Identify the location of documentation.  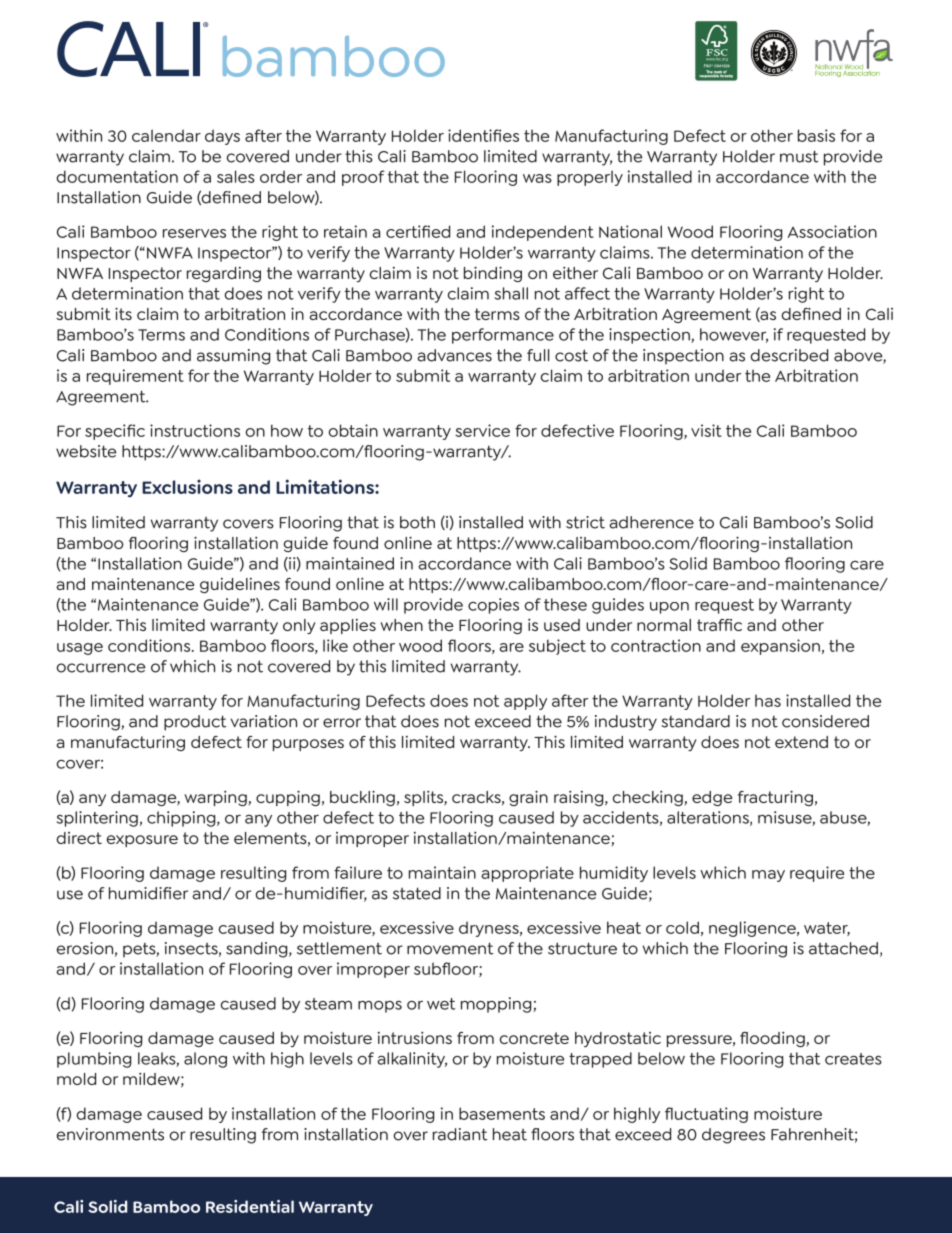
(117, 176).
